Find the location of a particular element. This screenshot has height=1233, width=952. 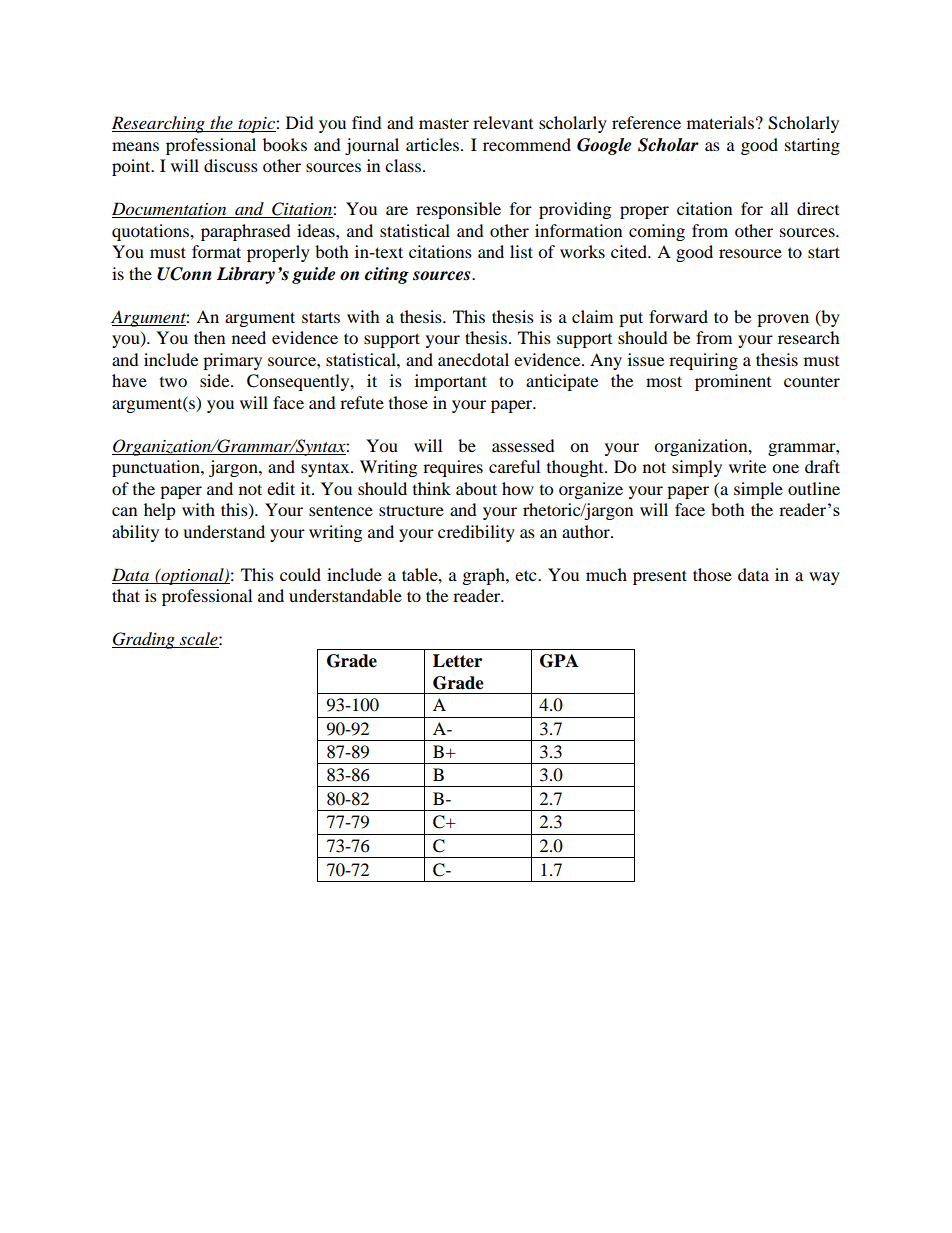

articles is located at coordinates (434, 144).
